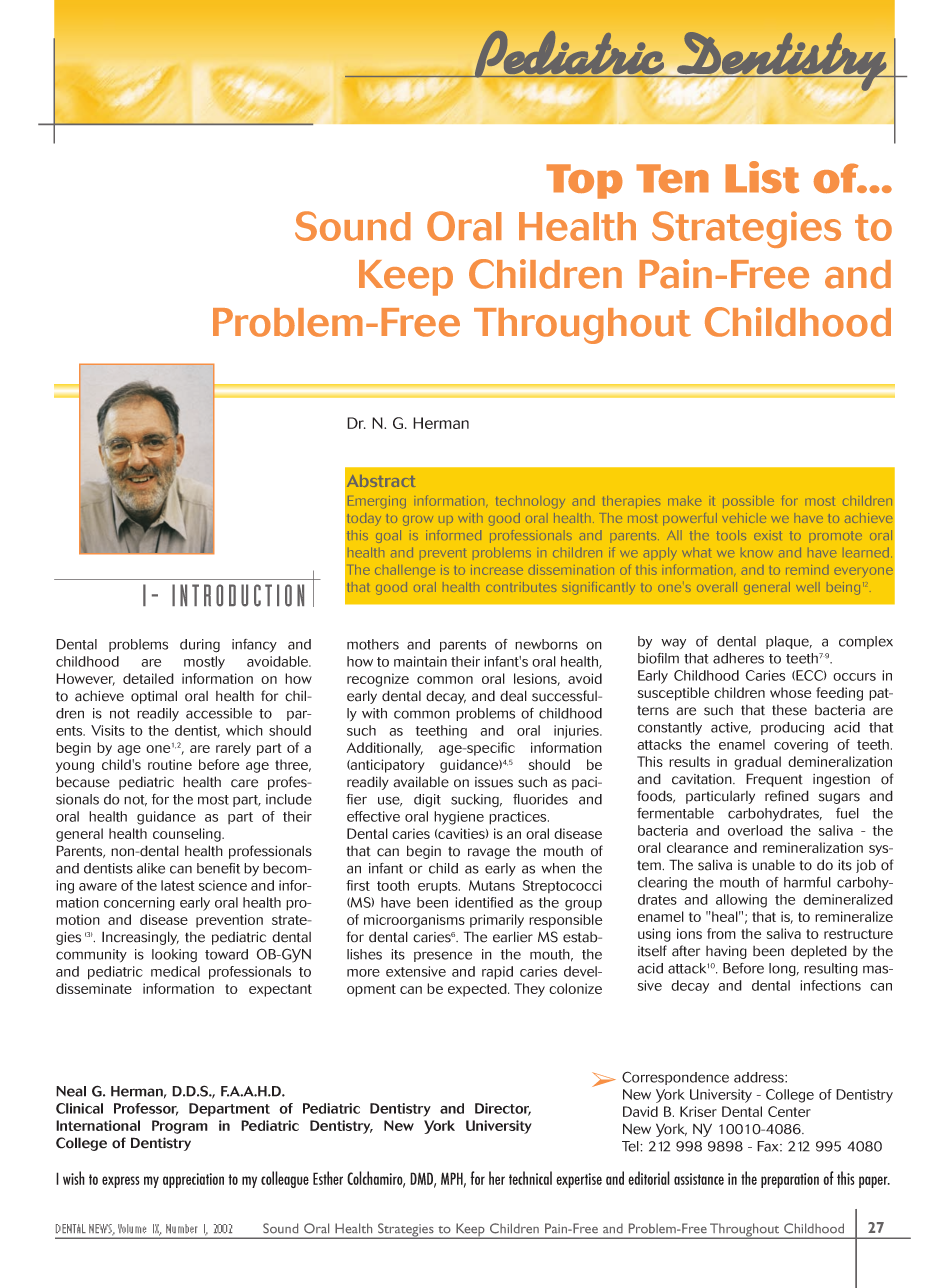 The width and height of the page is (949, 1288). I want to click on unable, so click(773, 865).
